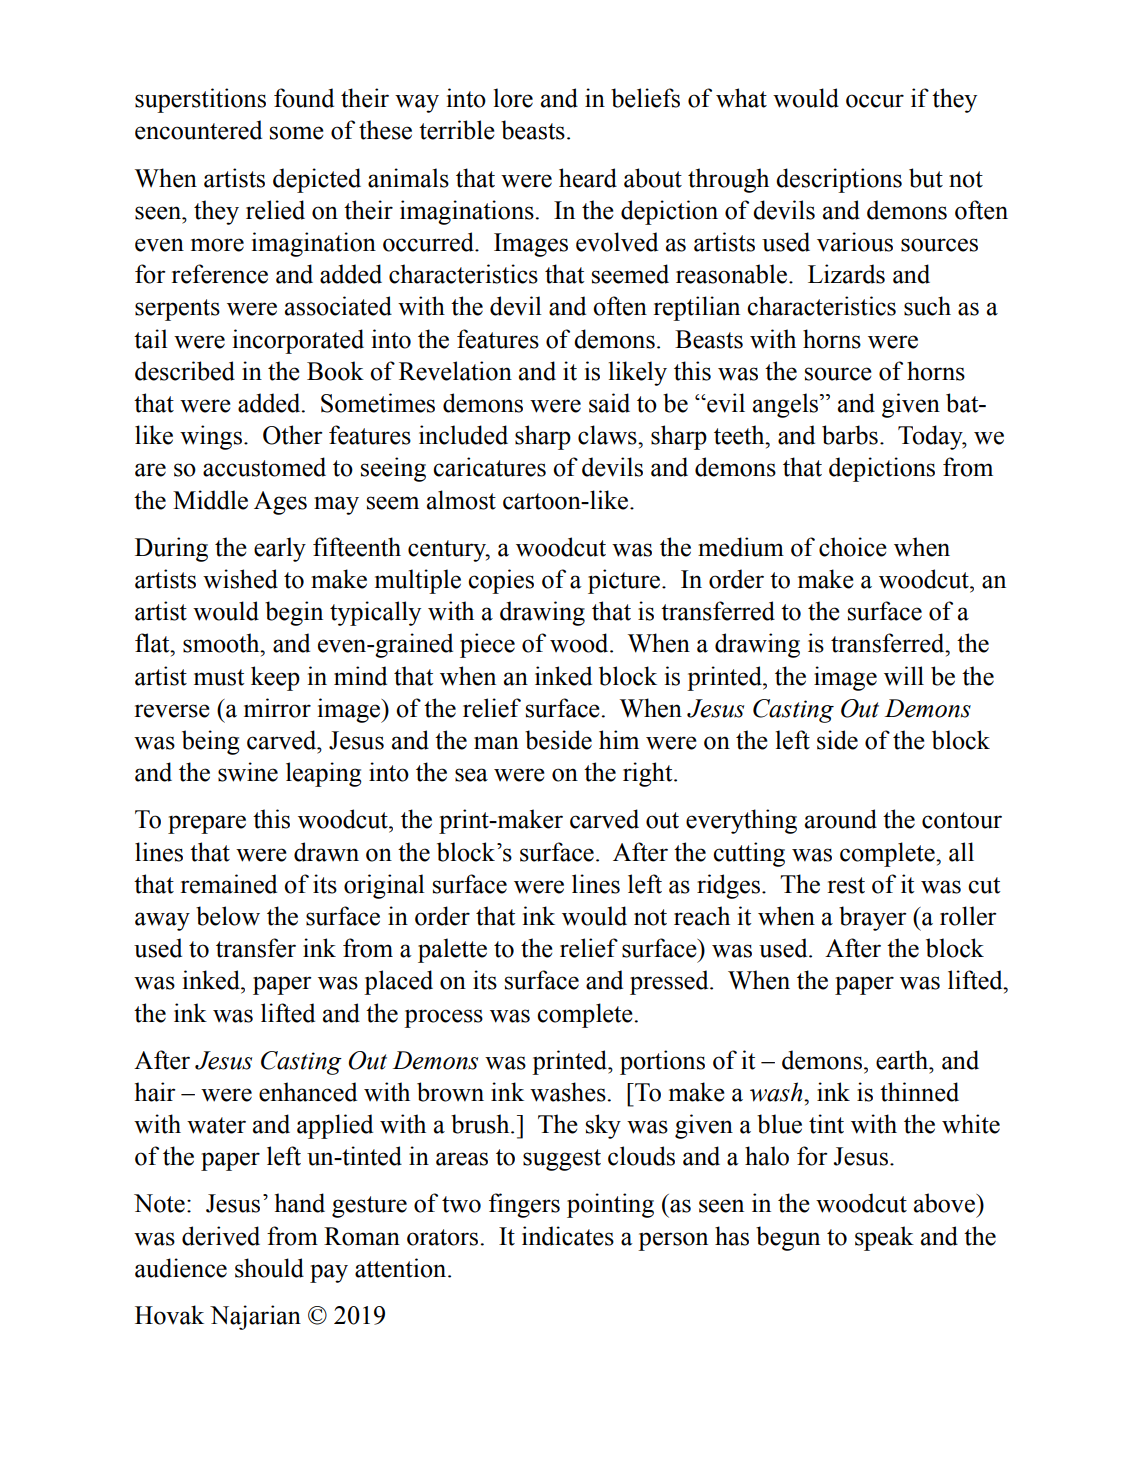 The image size is (1144, 1481). I want to click on palette, so click(452, 950).
